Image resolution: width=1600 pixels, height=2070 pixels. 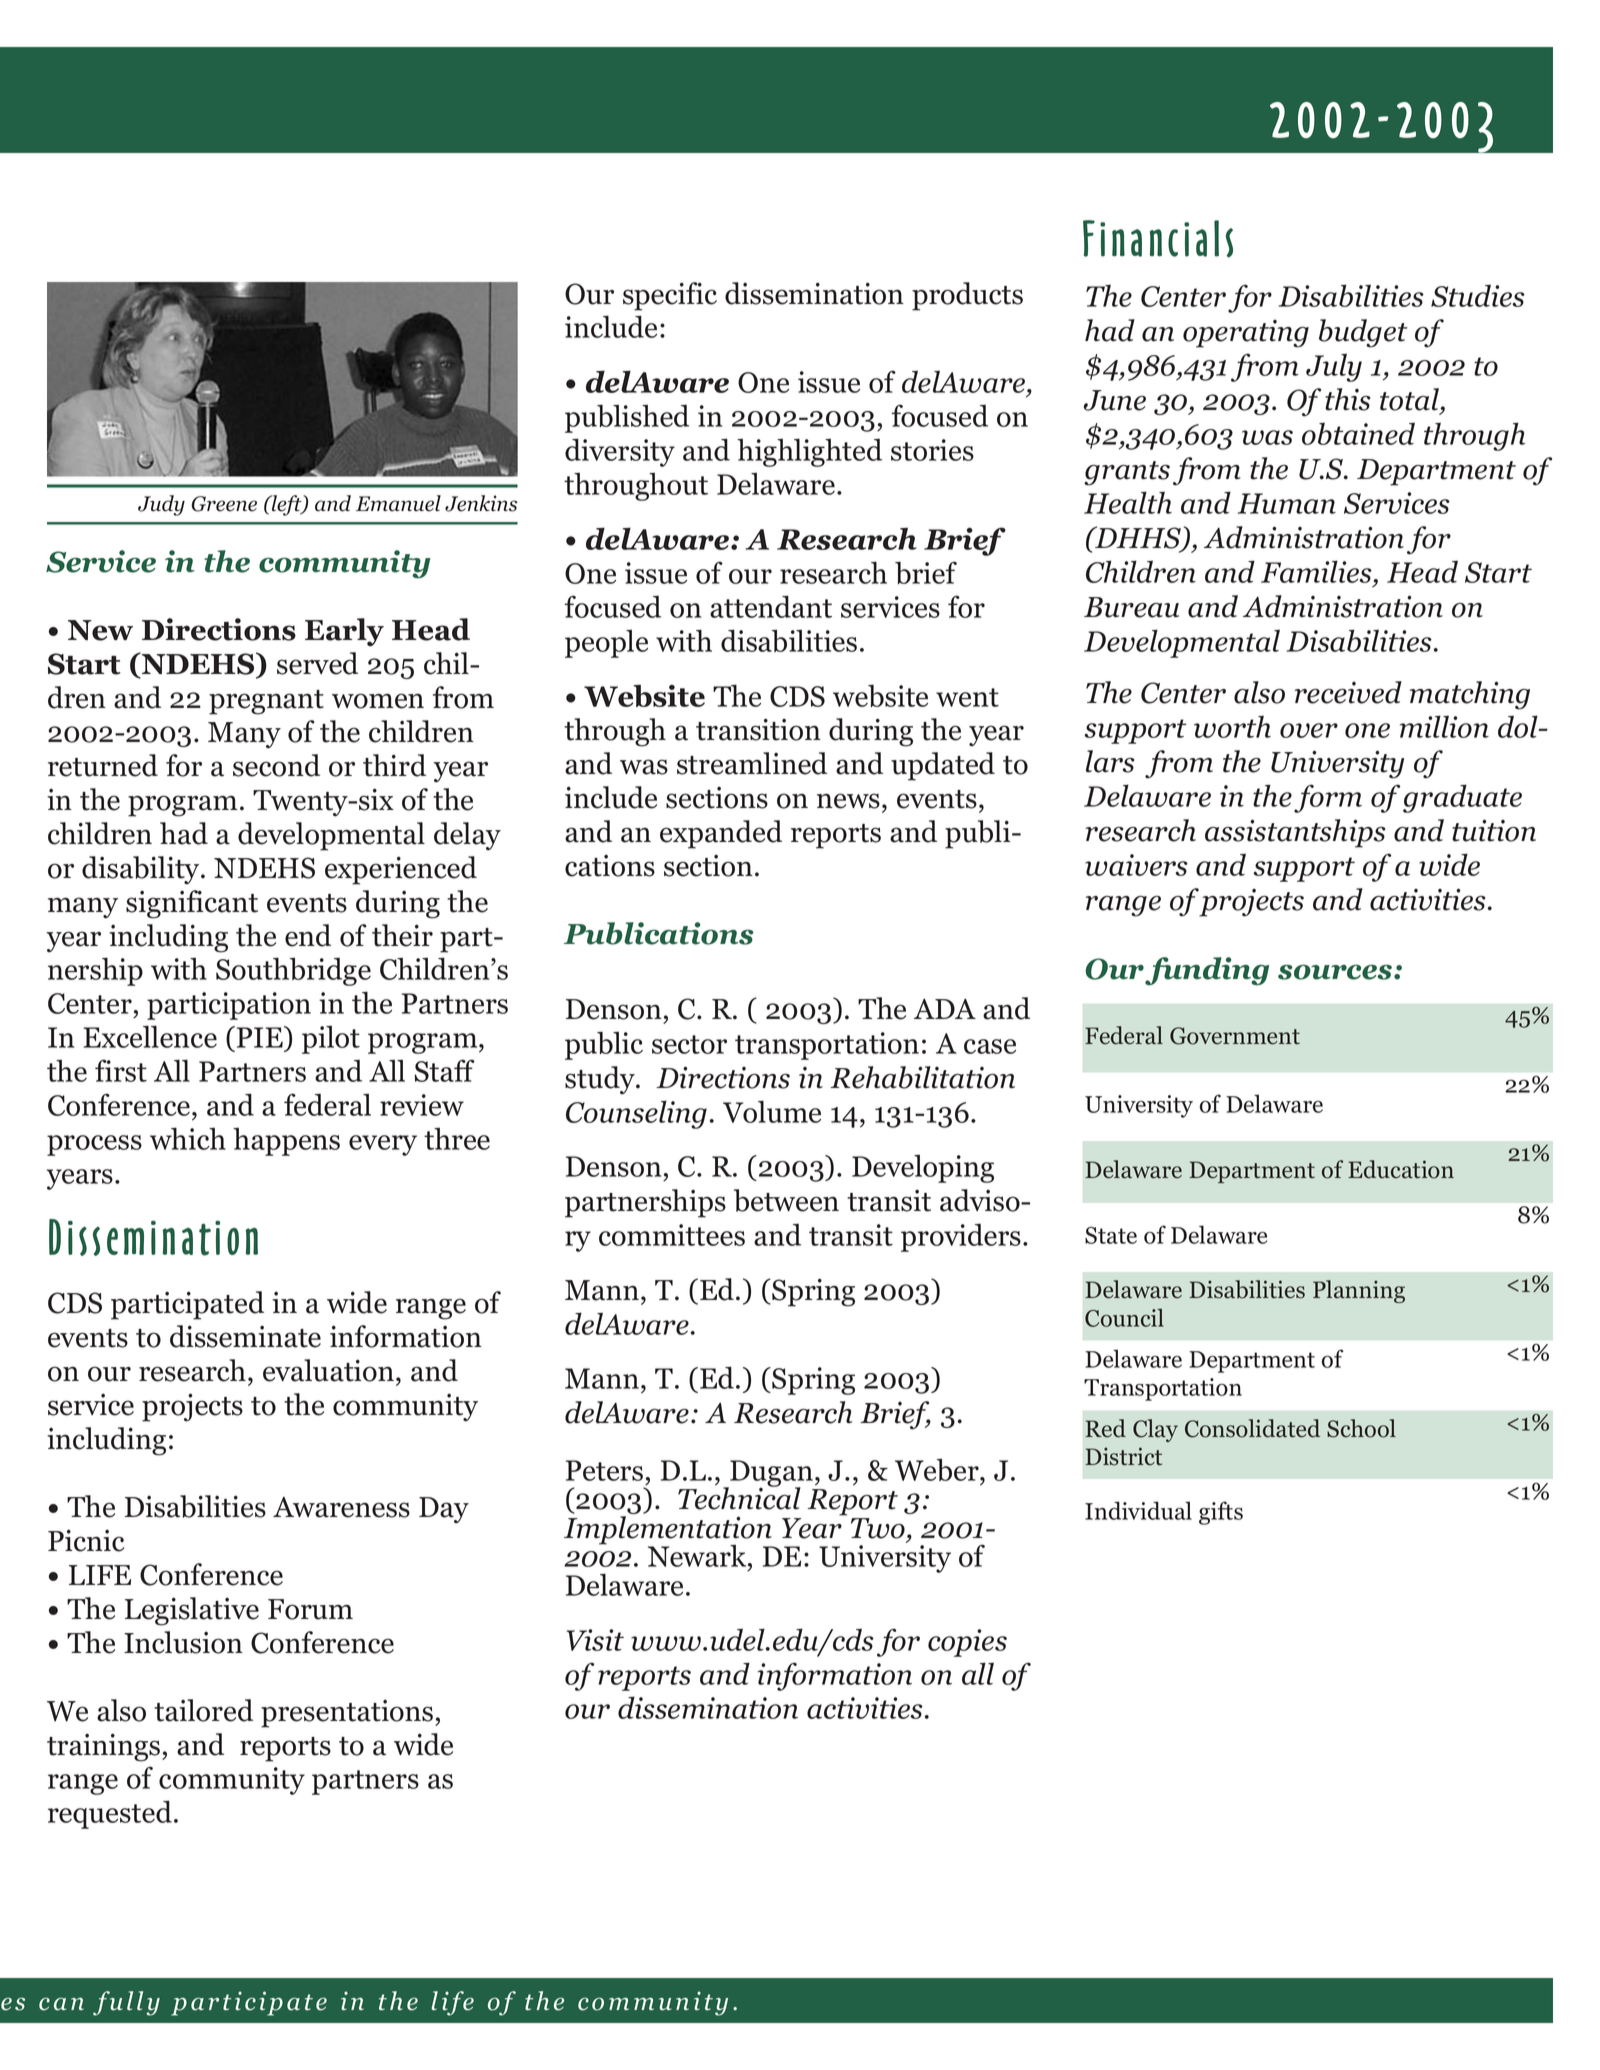 I want to click on significant, so click(x=192, y=904).
